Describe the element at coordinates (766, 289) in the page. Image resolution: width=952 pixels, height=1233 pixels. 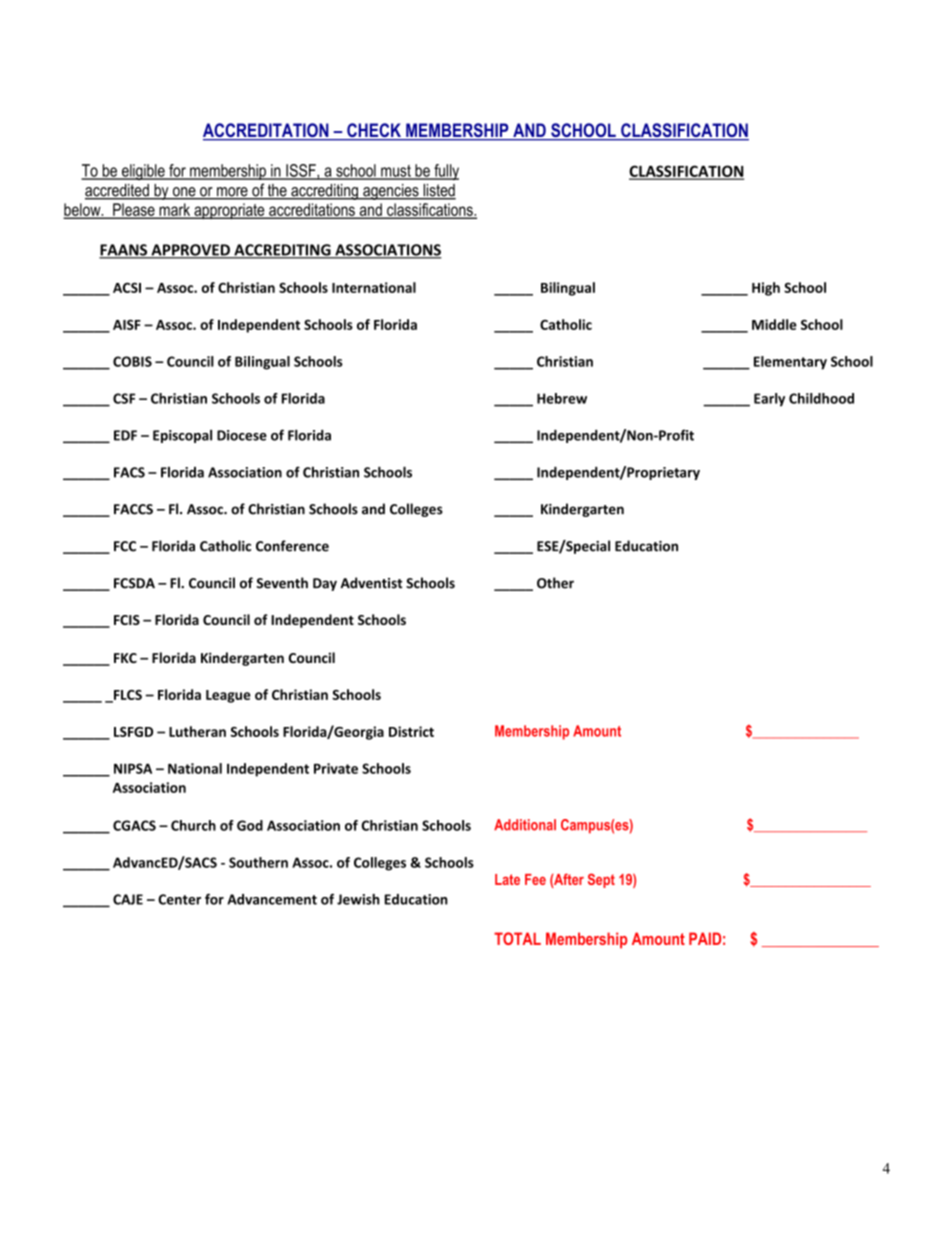
I see `High` at that location.
